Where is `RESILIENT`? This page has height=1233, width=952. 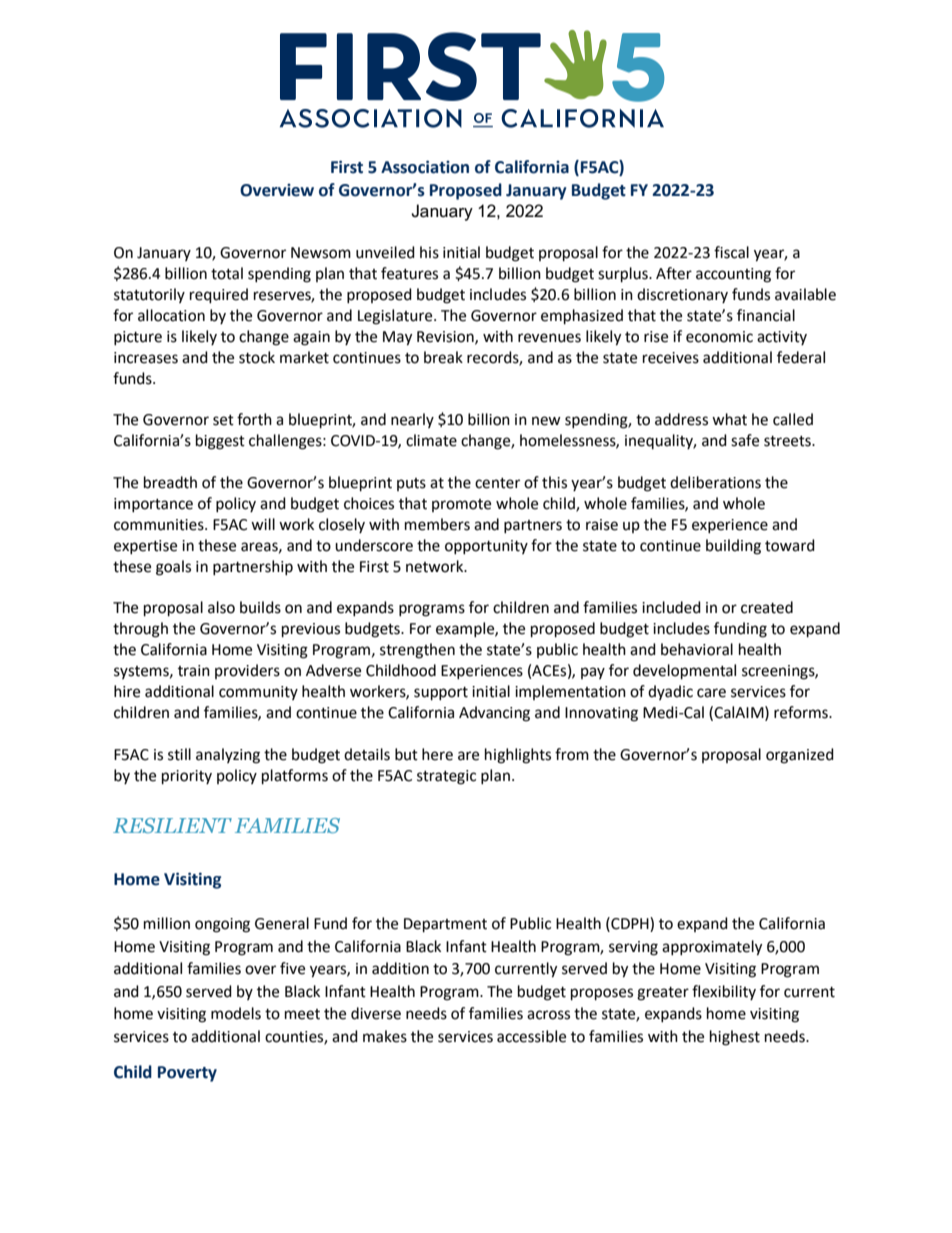
RESILIENT is located at coordinates (172, 825).
